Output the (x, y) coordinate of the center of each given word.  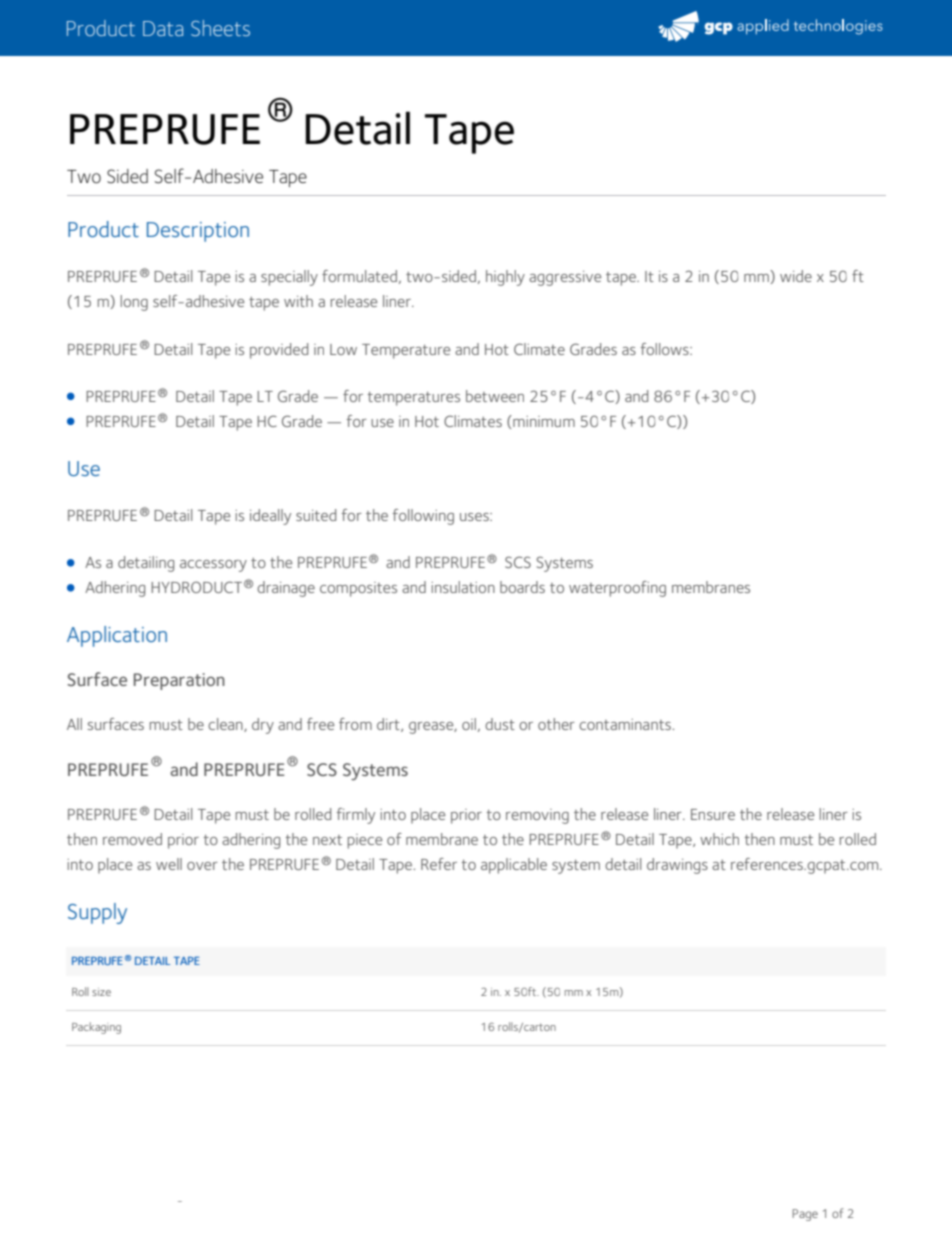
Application (117, 636)
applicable (514, 866)
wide (796, 276)
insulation (463, 587)
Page (805, 1215)
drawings (677, 866)
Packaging (96, 1028)
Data (163, 28)
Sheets (220, 28)
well (169, 864)
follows (665, 349)
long (134, 303)
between (495, 396)
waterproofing (617, 589)
